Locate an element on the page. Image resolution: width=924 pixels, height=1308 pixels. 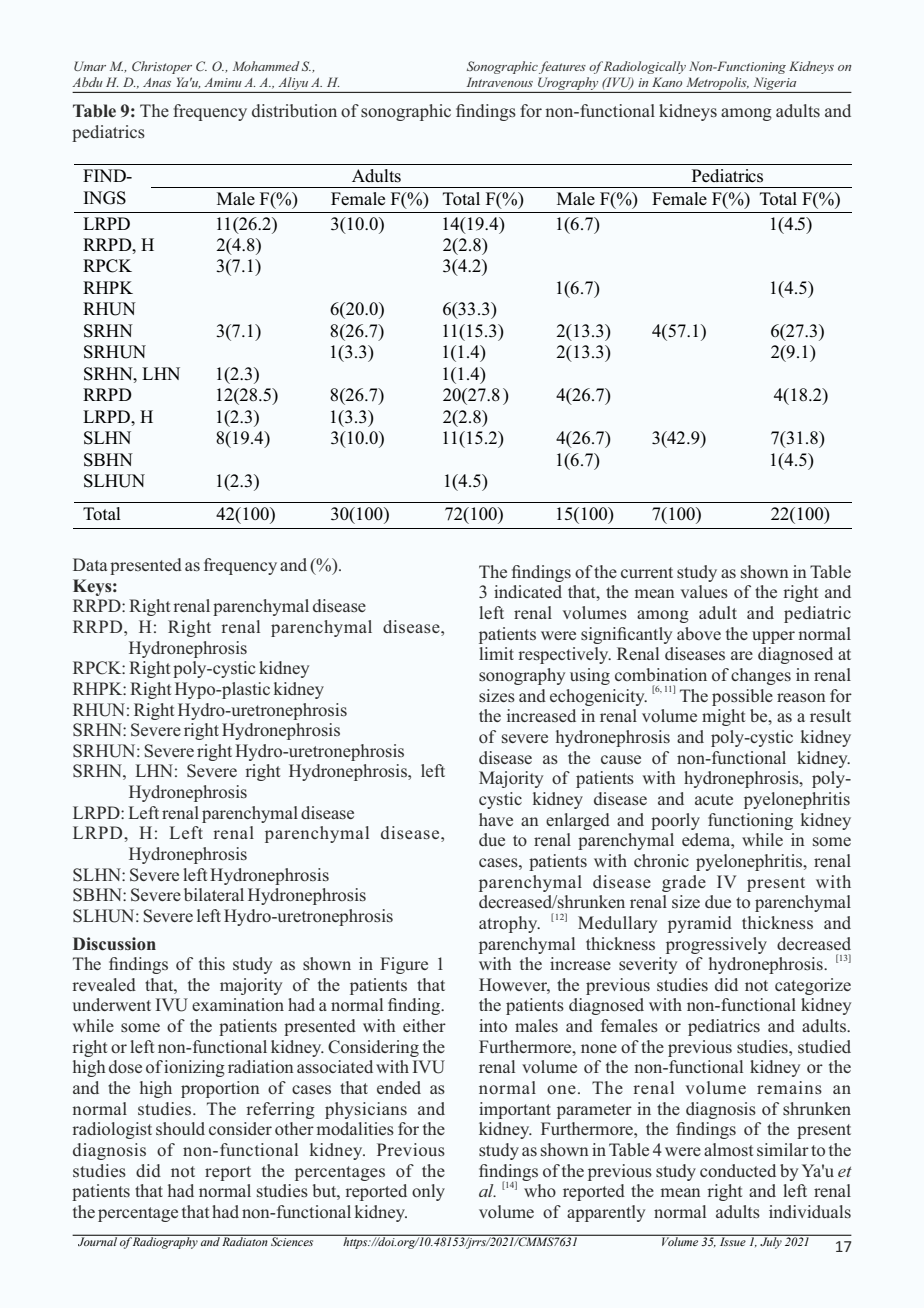
Metropolis is located at coordinates (717, 83).
